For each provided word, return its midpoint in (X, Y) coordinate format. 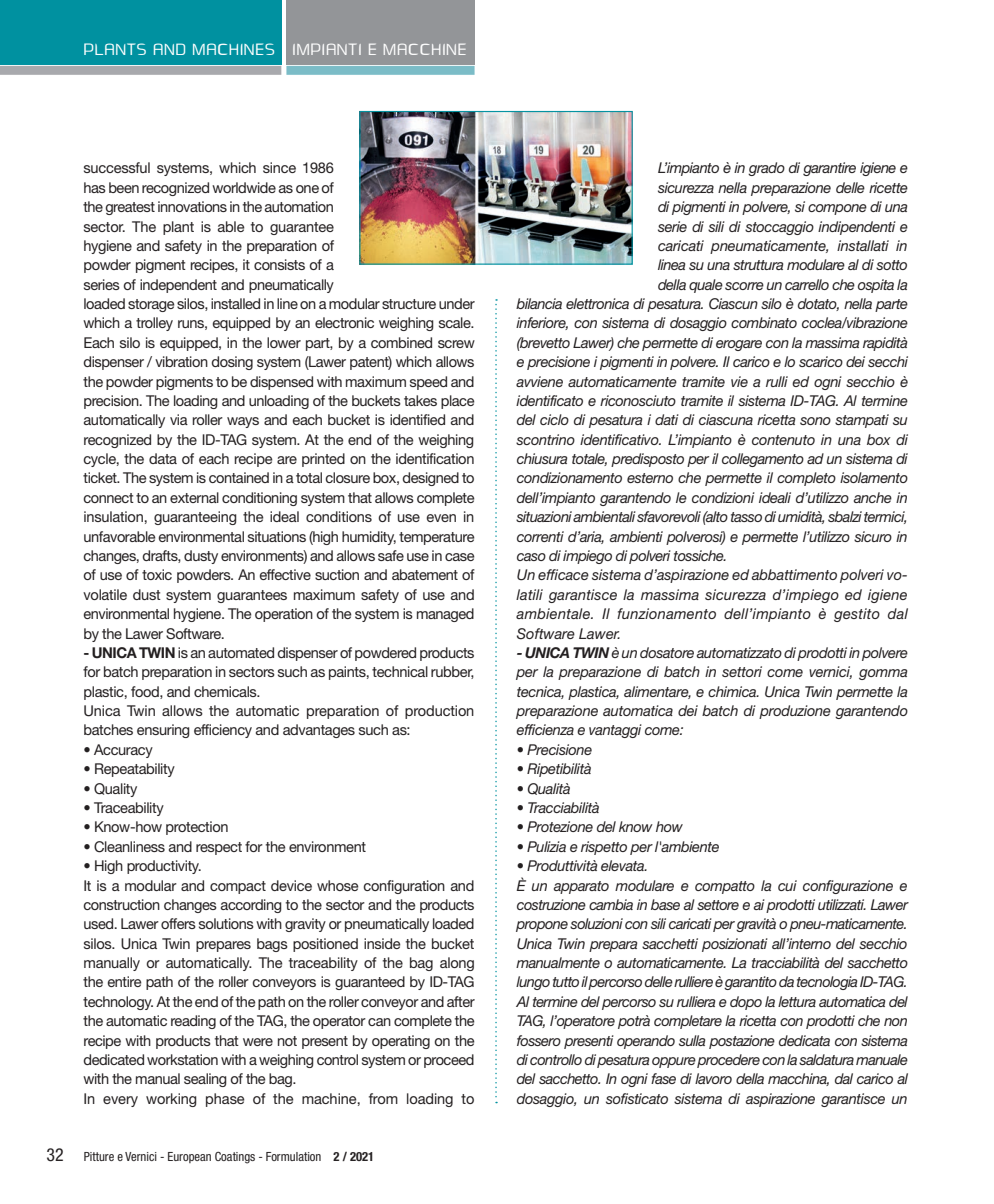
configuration (404, 887)
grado (766, 169)
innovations (192, 206)
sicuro (873, 536)
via (179, 419)
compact (238, 887)
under (457, 303)
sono (815, 421)
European (189, 1157)
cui (787, 885)
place (458, 402)
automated (241, 652)
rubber (452, 672)
